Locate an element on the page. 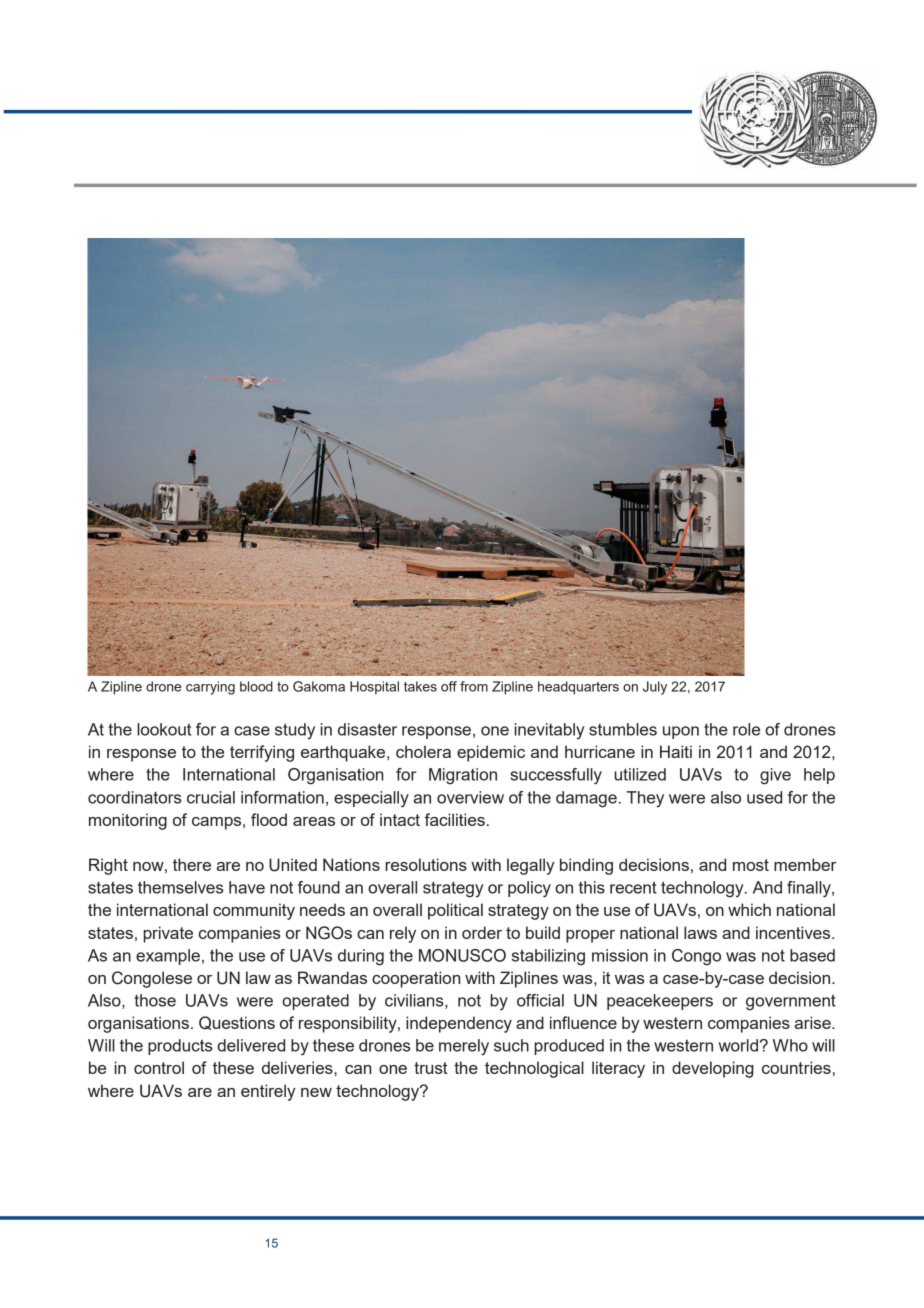 The width and height of the document is (924, 1308). July is located at coordinates (655, 688).
